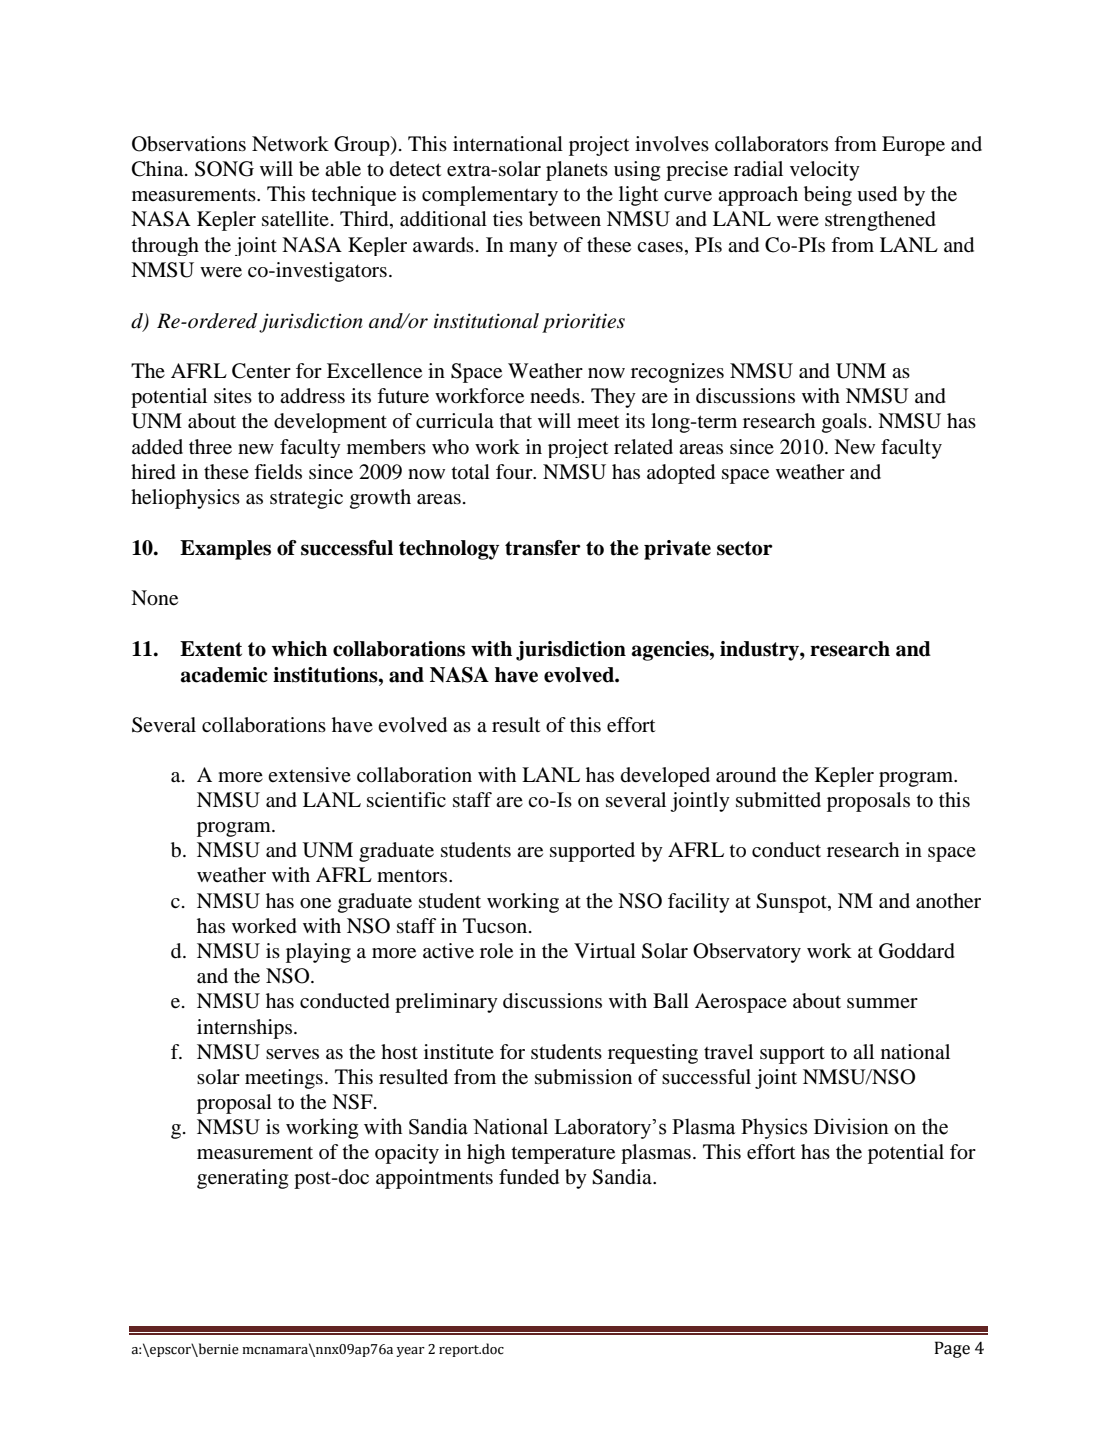 This page has width=1116, height=1444. Describe the element at coordinates (877, 194) in the page. I see `used` at that location.
